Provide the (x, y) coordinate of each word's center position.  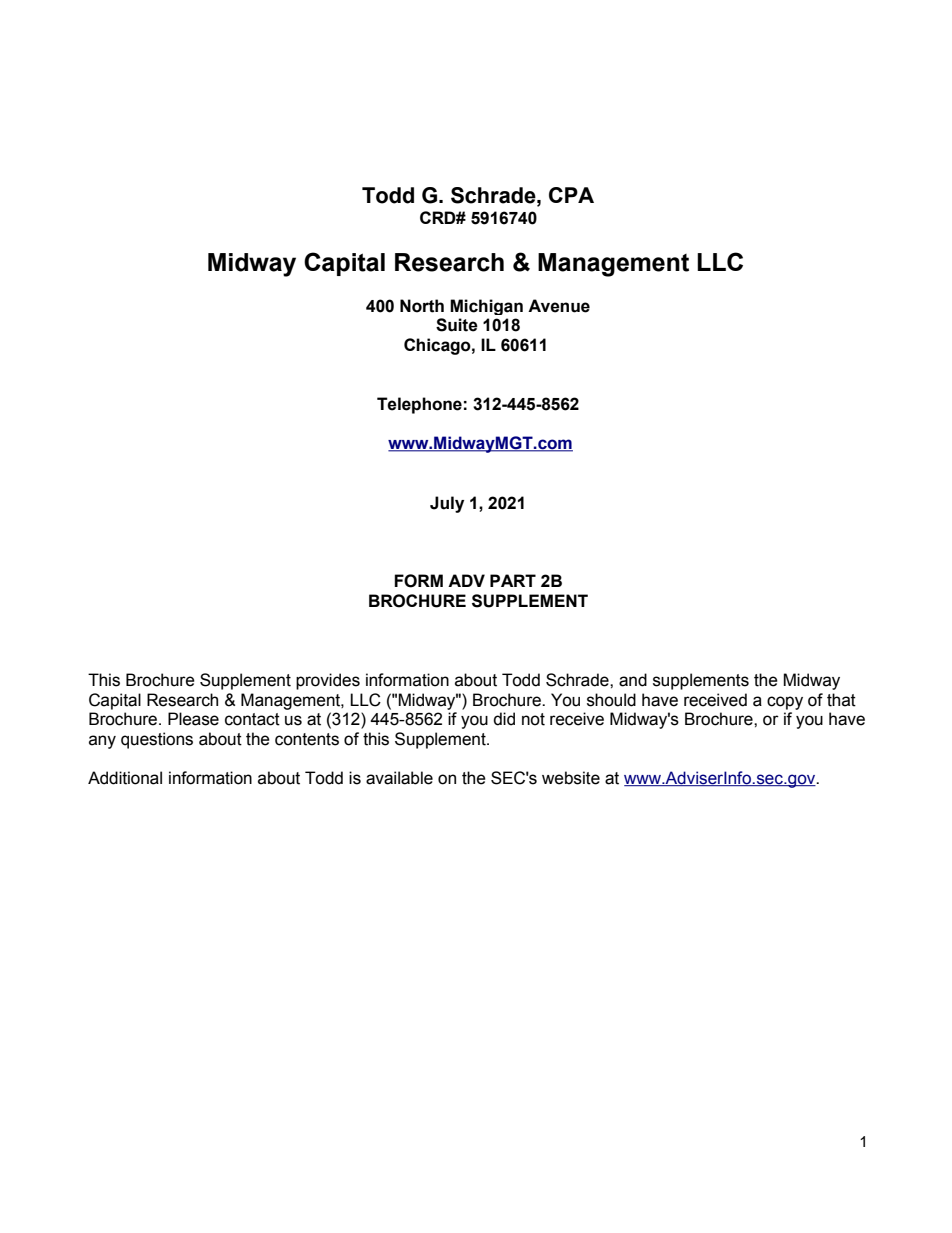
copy (785, 703)
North (422, 306)
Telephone (419, 405)
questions (157, 740)
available (399, 778)
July (447, 504)
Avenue (559, 306)
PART (513, 580)
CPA (571, 195)
